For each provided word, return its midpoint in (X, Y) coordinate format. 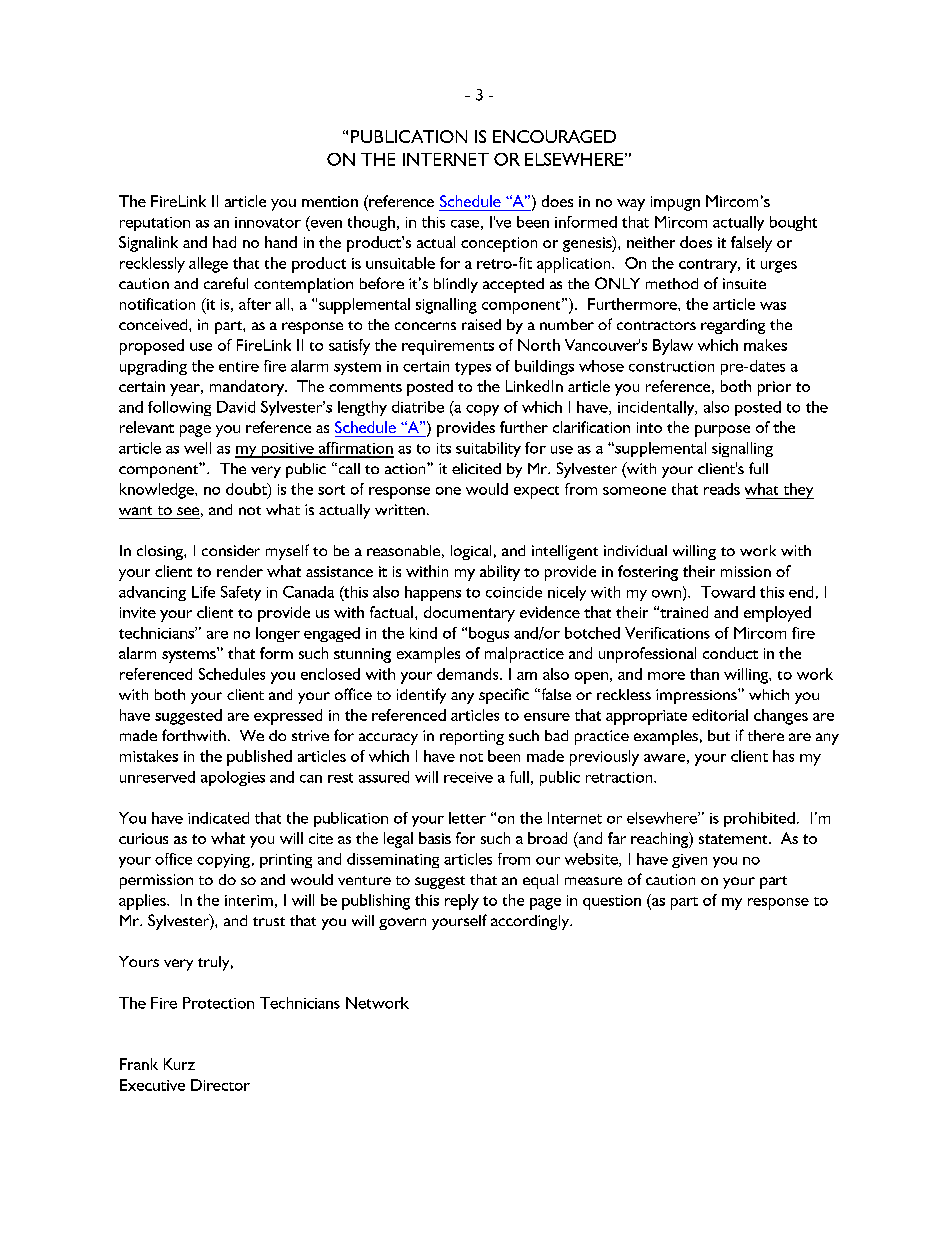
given (689, 861)
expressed (288, 717)
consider (231, 550)
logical (471, 552)
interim (249, 900)
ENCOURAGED (554, 136)
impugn (675, 203)
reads (722, 489)
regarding (733, 326)
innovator (268, 222)
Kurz (179, 1064)
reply (462, 902)
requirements (448, 347)
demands (469, 674)
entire (239, 366)
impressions (697, 696)
